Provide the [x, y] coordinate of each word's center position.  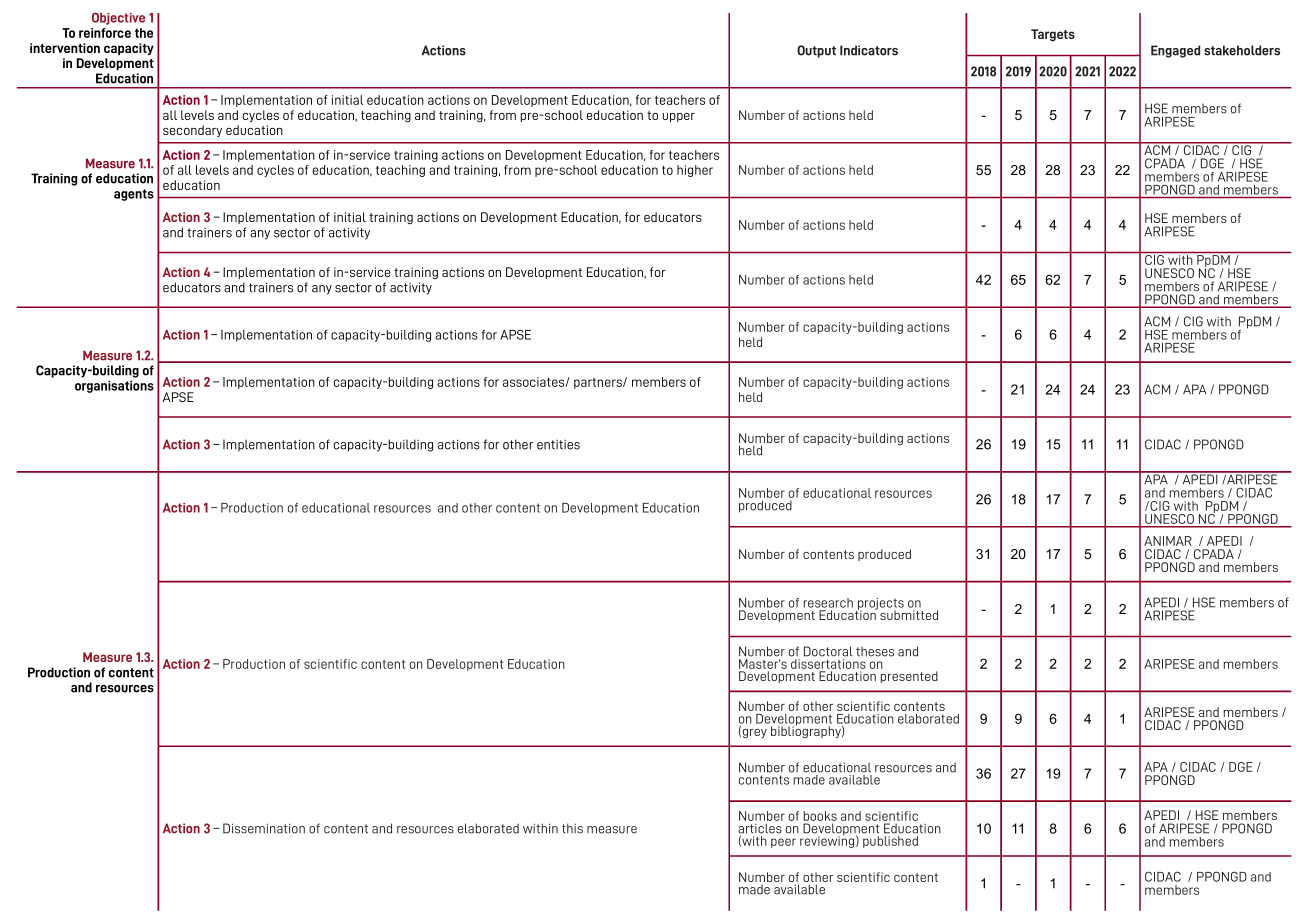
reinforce [105, 33]
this [572, 828]
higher [695, 171]
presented [909, 677]
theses [875, 652]
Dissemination [264, 828]
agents [134, 195]
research [828, 603]
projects [880, 605]
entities [558, 445]
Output [816, 51]
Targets [1053, 35]
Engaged [1175, 51]
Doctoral [828, 651]
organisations [114, 387]
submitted [909, 615]
